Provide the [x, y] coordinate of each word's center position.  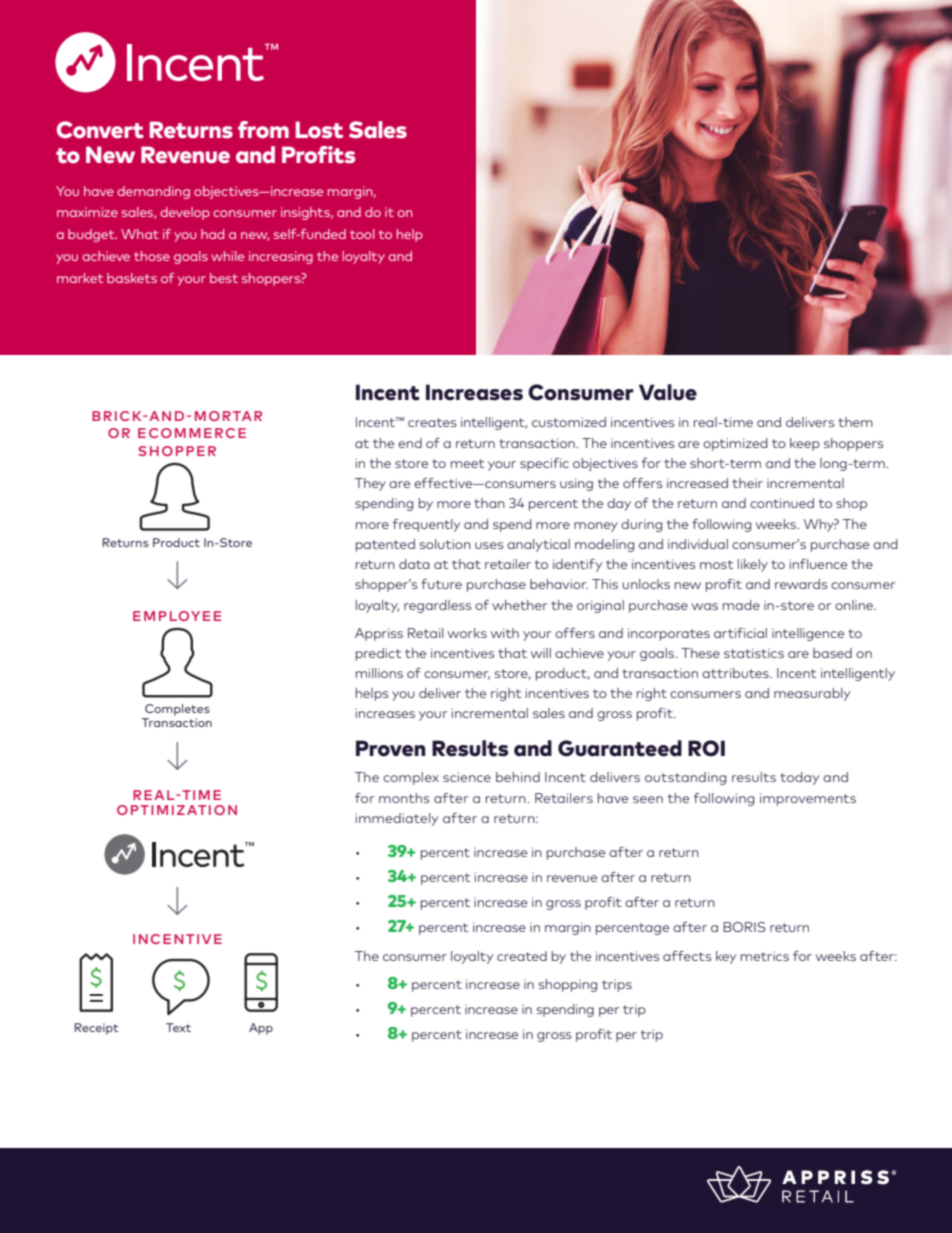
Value [668, 392]
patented [385, 545]
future [441, 584]
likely [753, 565]
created [522, 956]
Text [178, 1027]
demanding [153, 192]
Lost [319, 130]
